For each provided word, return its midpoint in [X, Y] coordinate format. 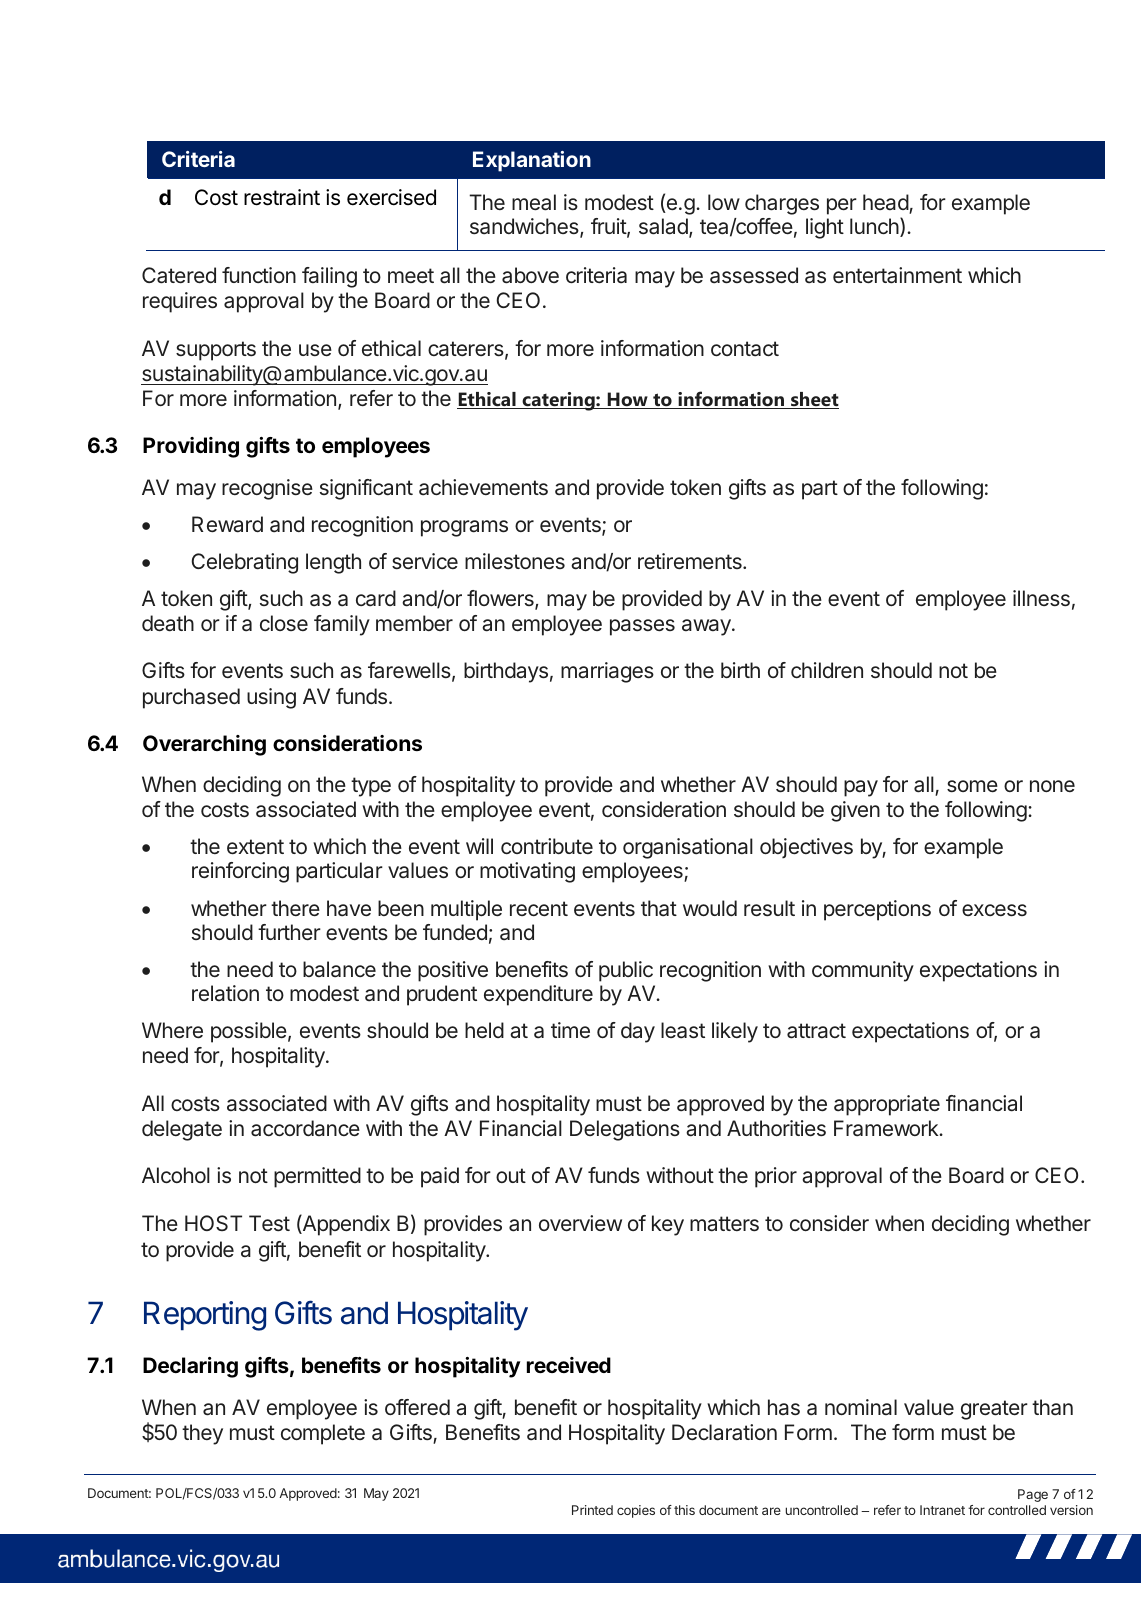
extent [255, 846]
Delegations [625, 1130]
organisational [688, 848]
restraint [282, 197]
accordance [305, 1128]
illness [1041, 598]
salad [664, 227]
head [886, 203]
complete [323, 1434]
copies [636, 1511]
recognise [267, 489]
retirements [691, 561]
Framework [887, 1128]
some [972, 786]
